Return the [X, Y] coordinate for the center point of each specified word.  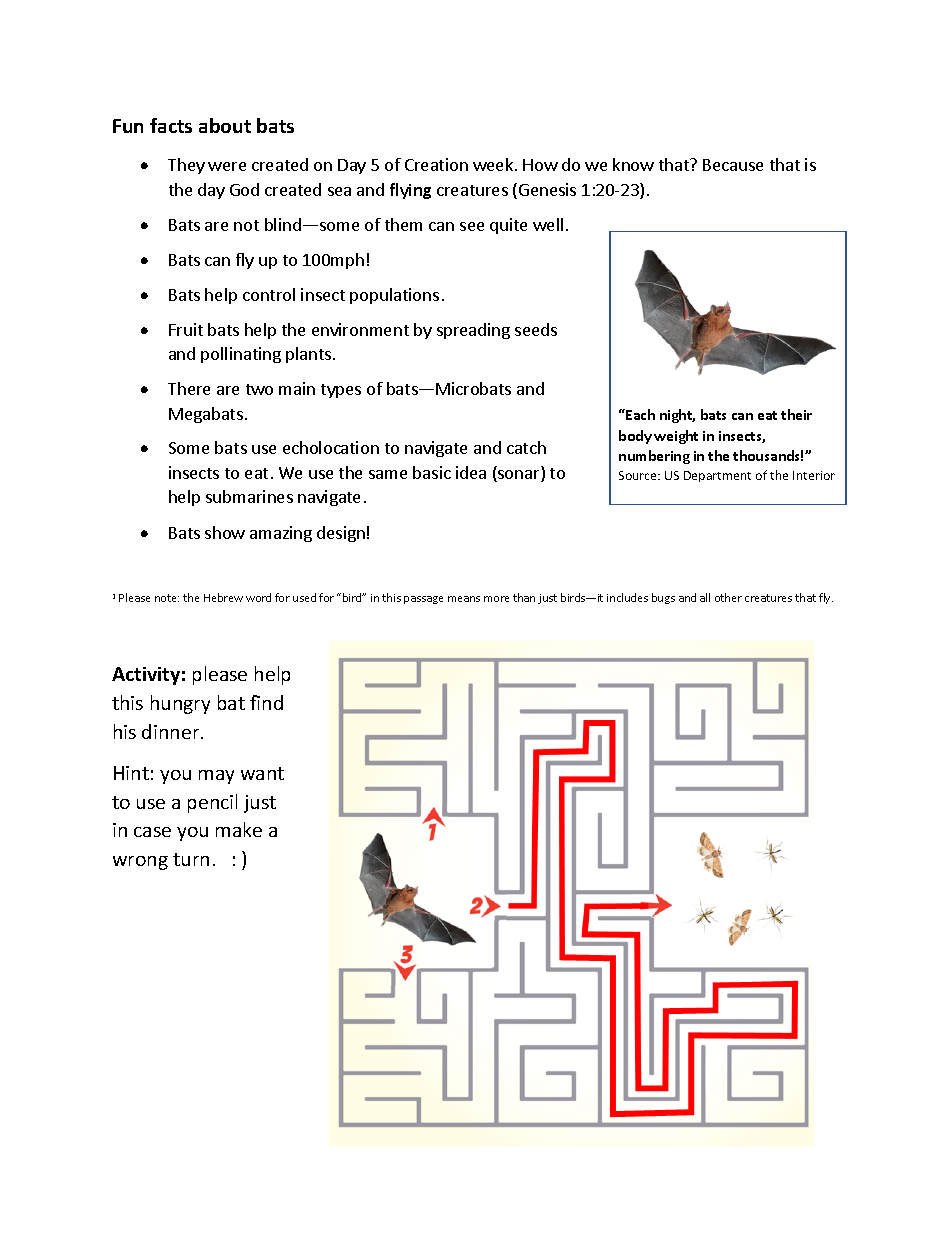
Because [733, 165]
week [494, 164]
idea [471, 472]
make [239, 829]
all [705, 597]
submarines [249, 496]
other [728, 597]
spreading [473, 331]
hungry [180, 704]
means [464, 599]
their [796, 414]
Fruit [186, 329]
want [262, 773]
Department [717, 476]
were [227, 166]
